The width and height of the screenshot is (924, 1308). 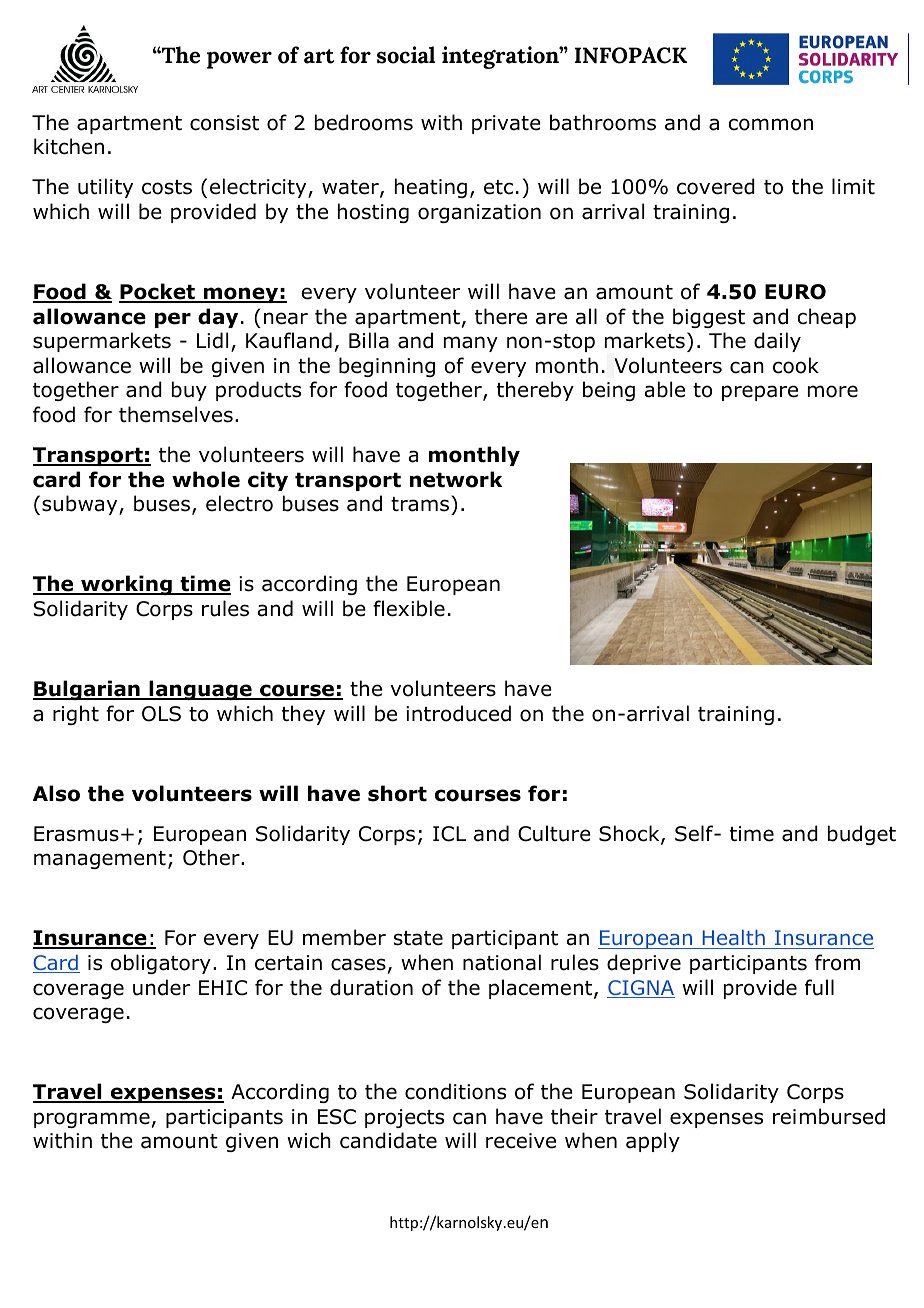 I want to click on common, so click(x=770, y=124).
